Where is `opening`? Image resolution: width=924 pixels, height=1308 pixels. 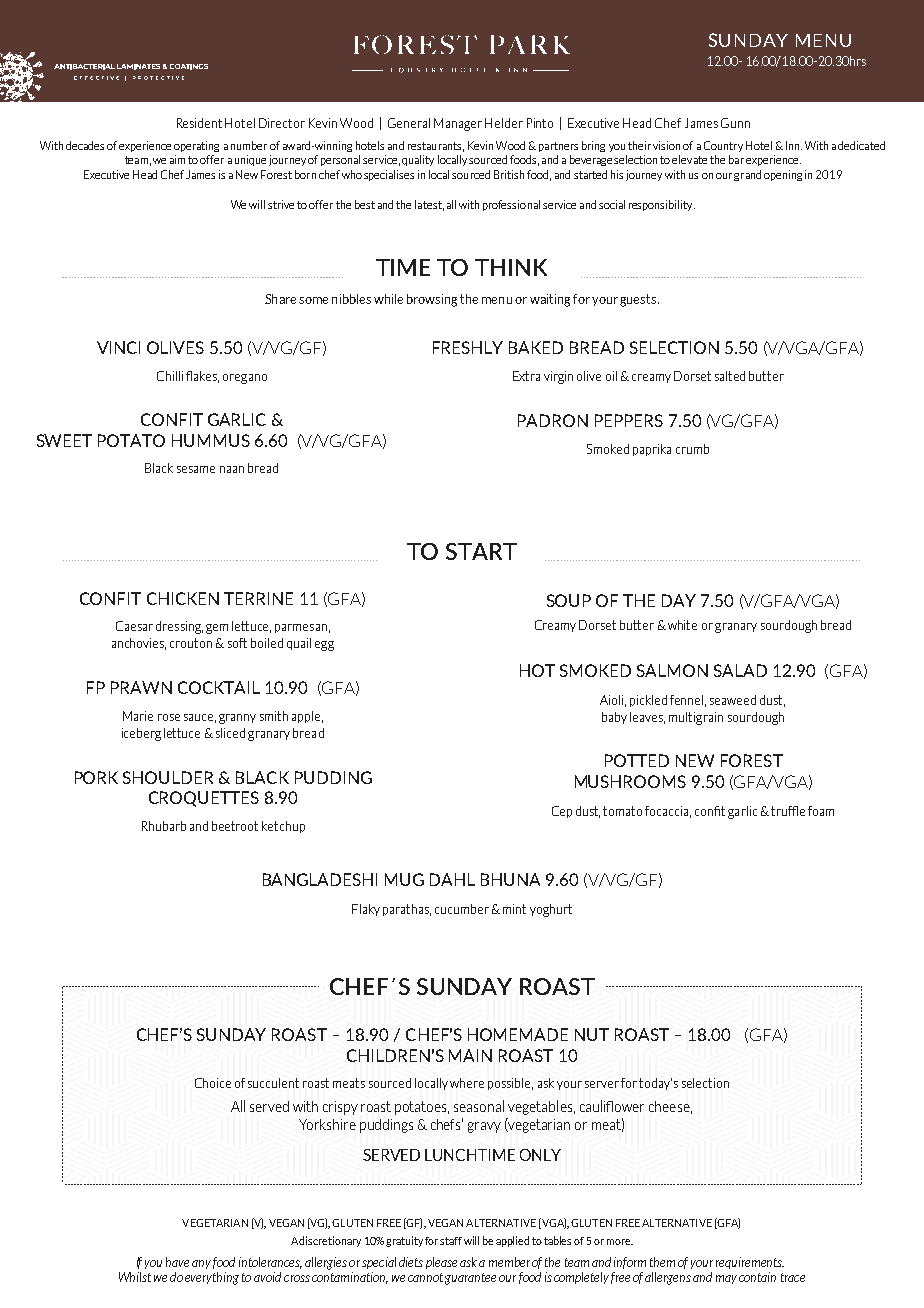
opening is located at coordinates (783, 175).
